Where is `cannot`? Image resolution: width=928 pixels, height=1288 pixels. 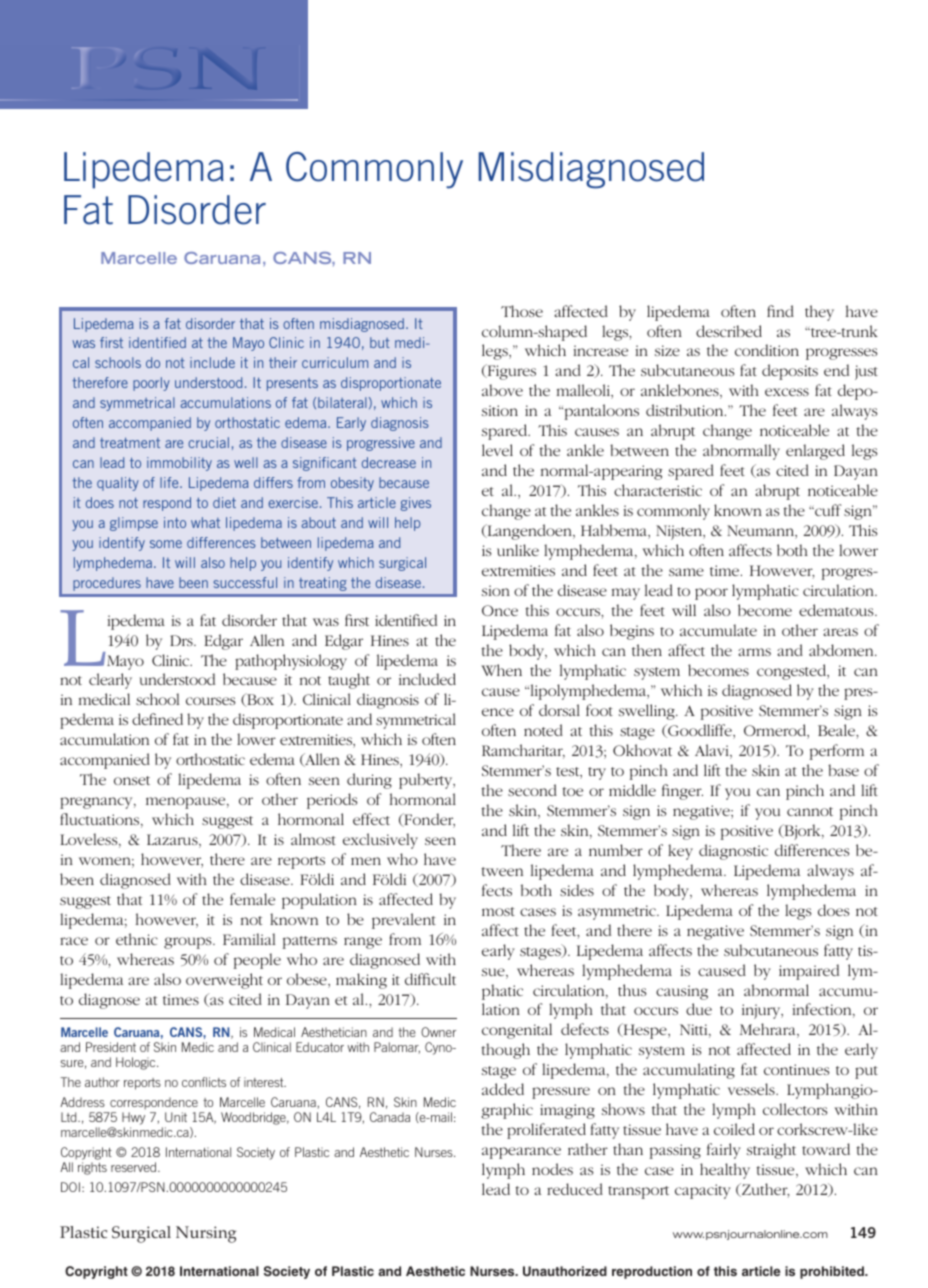
cannot is located at coordinates (810, 811).
